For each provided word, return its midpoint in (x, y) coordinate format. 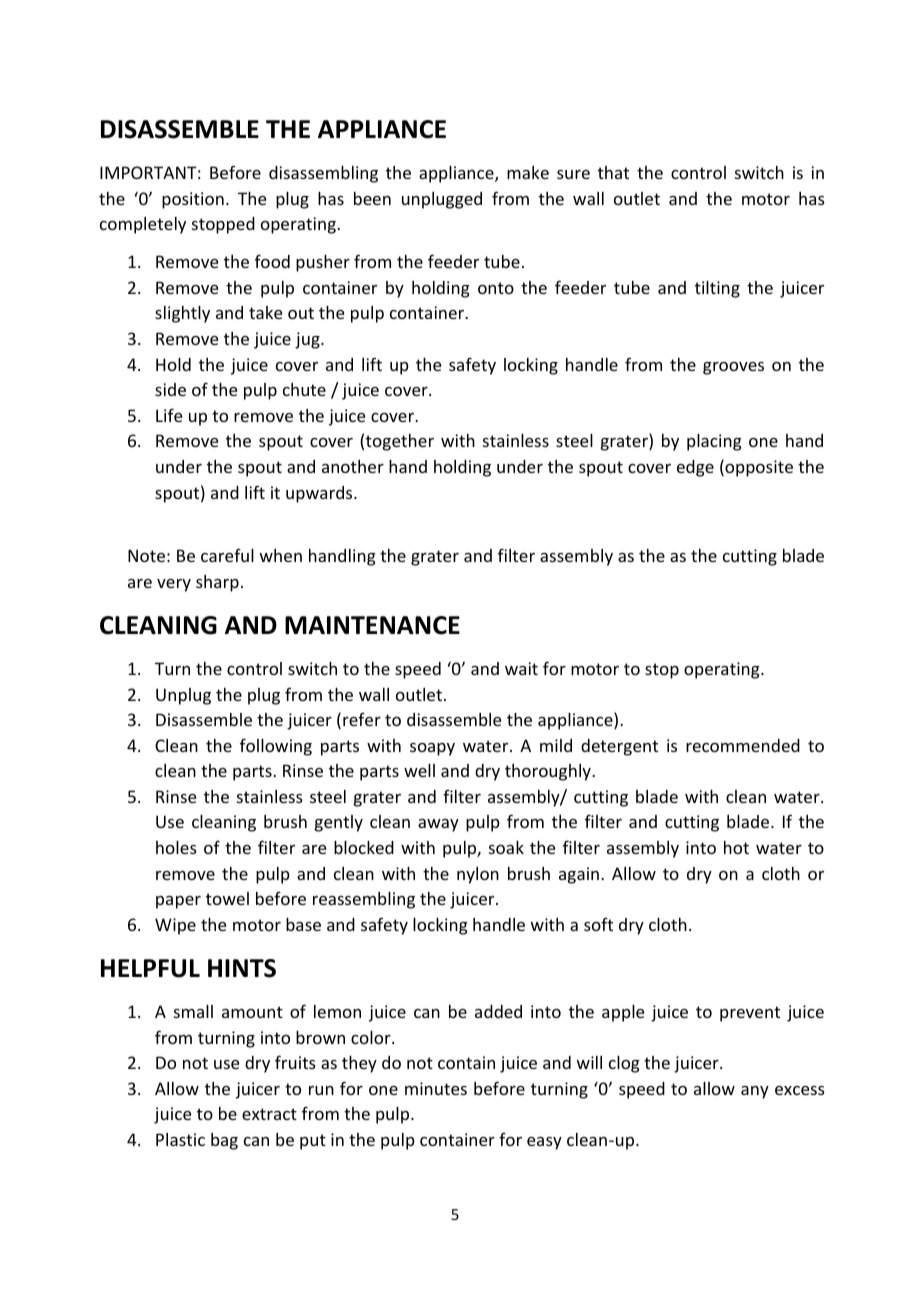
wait (521, 668)
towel (227, 898)
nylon (478, 875)
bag (224, 1141)
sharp (217, 583)
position (193, 200)
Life (169, 415)
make (528, 172)
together (400, 442)
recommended (743, 745)
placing (714, 442)
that (613, 172)
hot (736, 847)
